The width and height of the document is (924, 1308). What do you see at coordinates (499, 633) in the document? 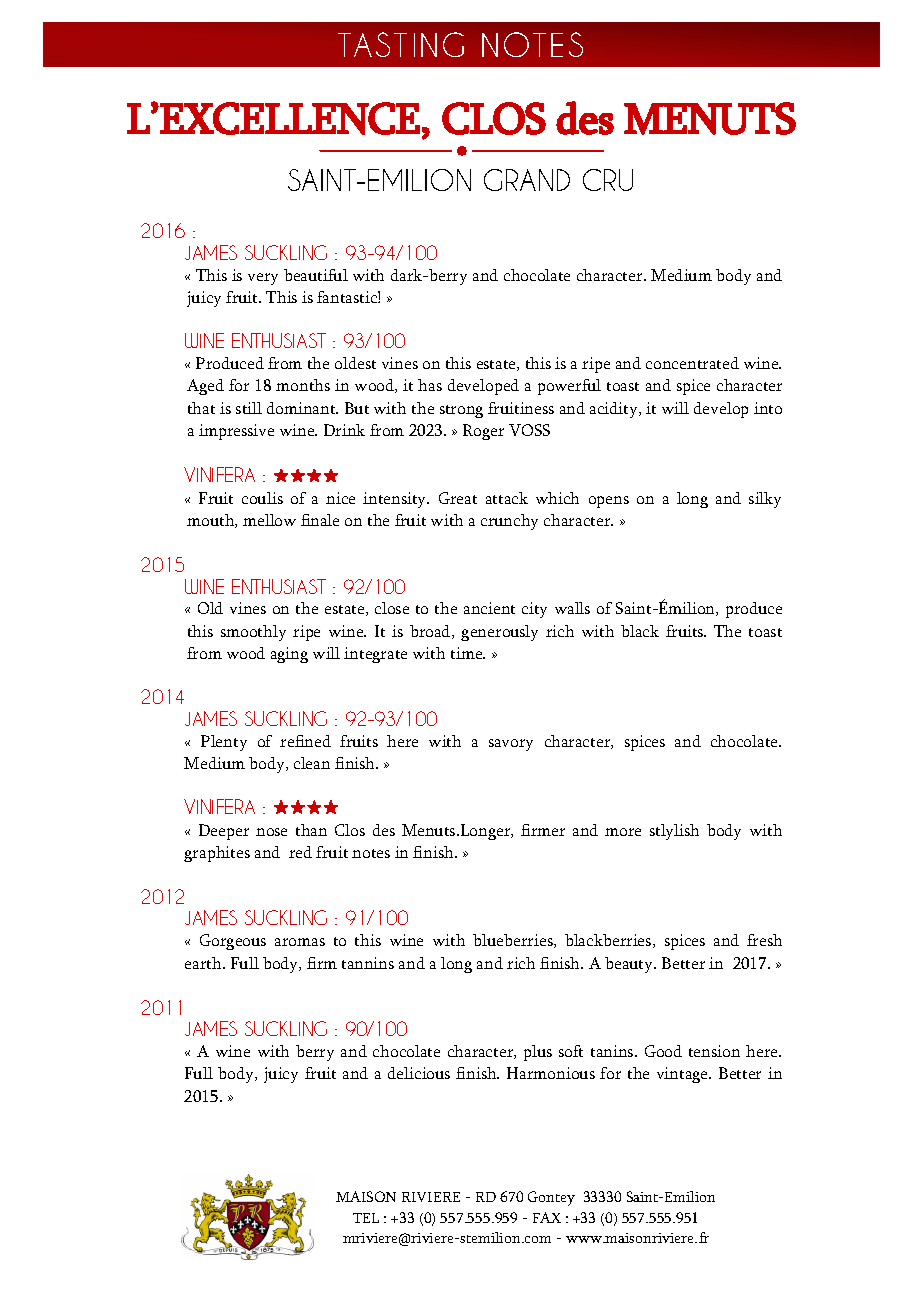
I see `generously` at bounding box center [499, 633].
